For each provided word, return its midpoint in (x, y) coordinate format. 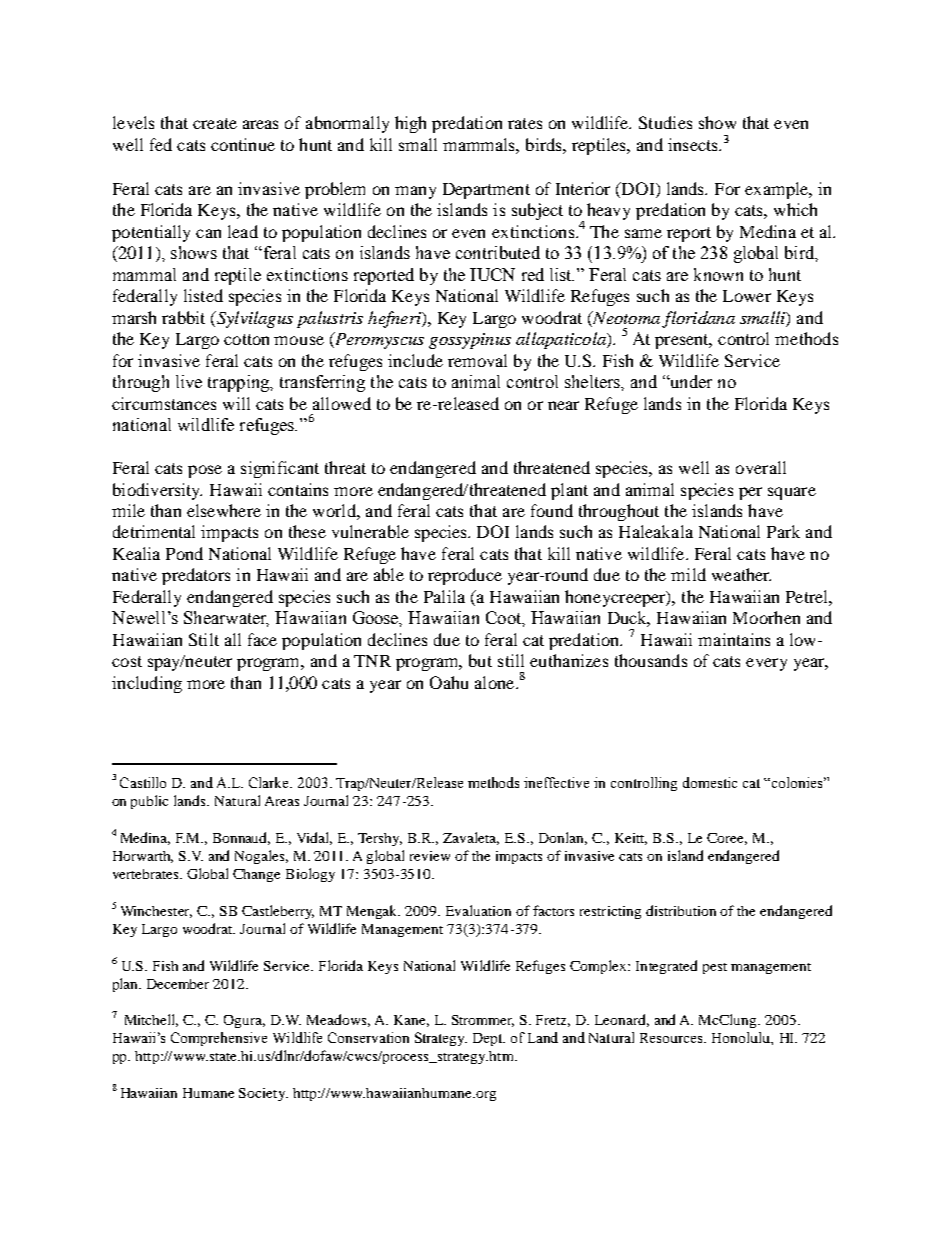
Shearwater (226, 619)
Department (486, 191)
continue (243, 144)
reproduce (465, 576)
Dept (489, 1039)
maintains (734, 639)
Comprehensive (219, 1039)
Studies (665, 122)
